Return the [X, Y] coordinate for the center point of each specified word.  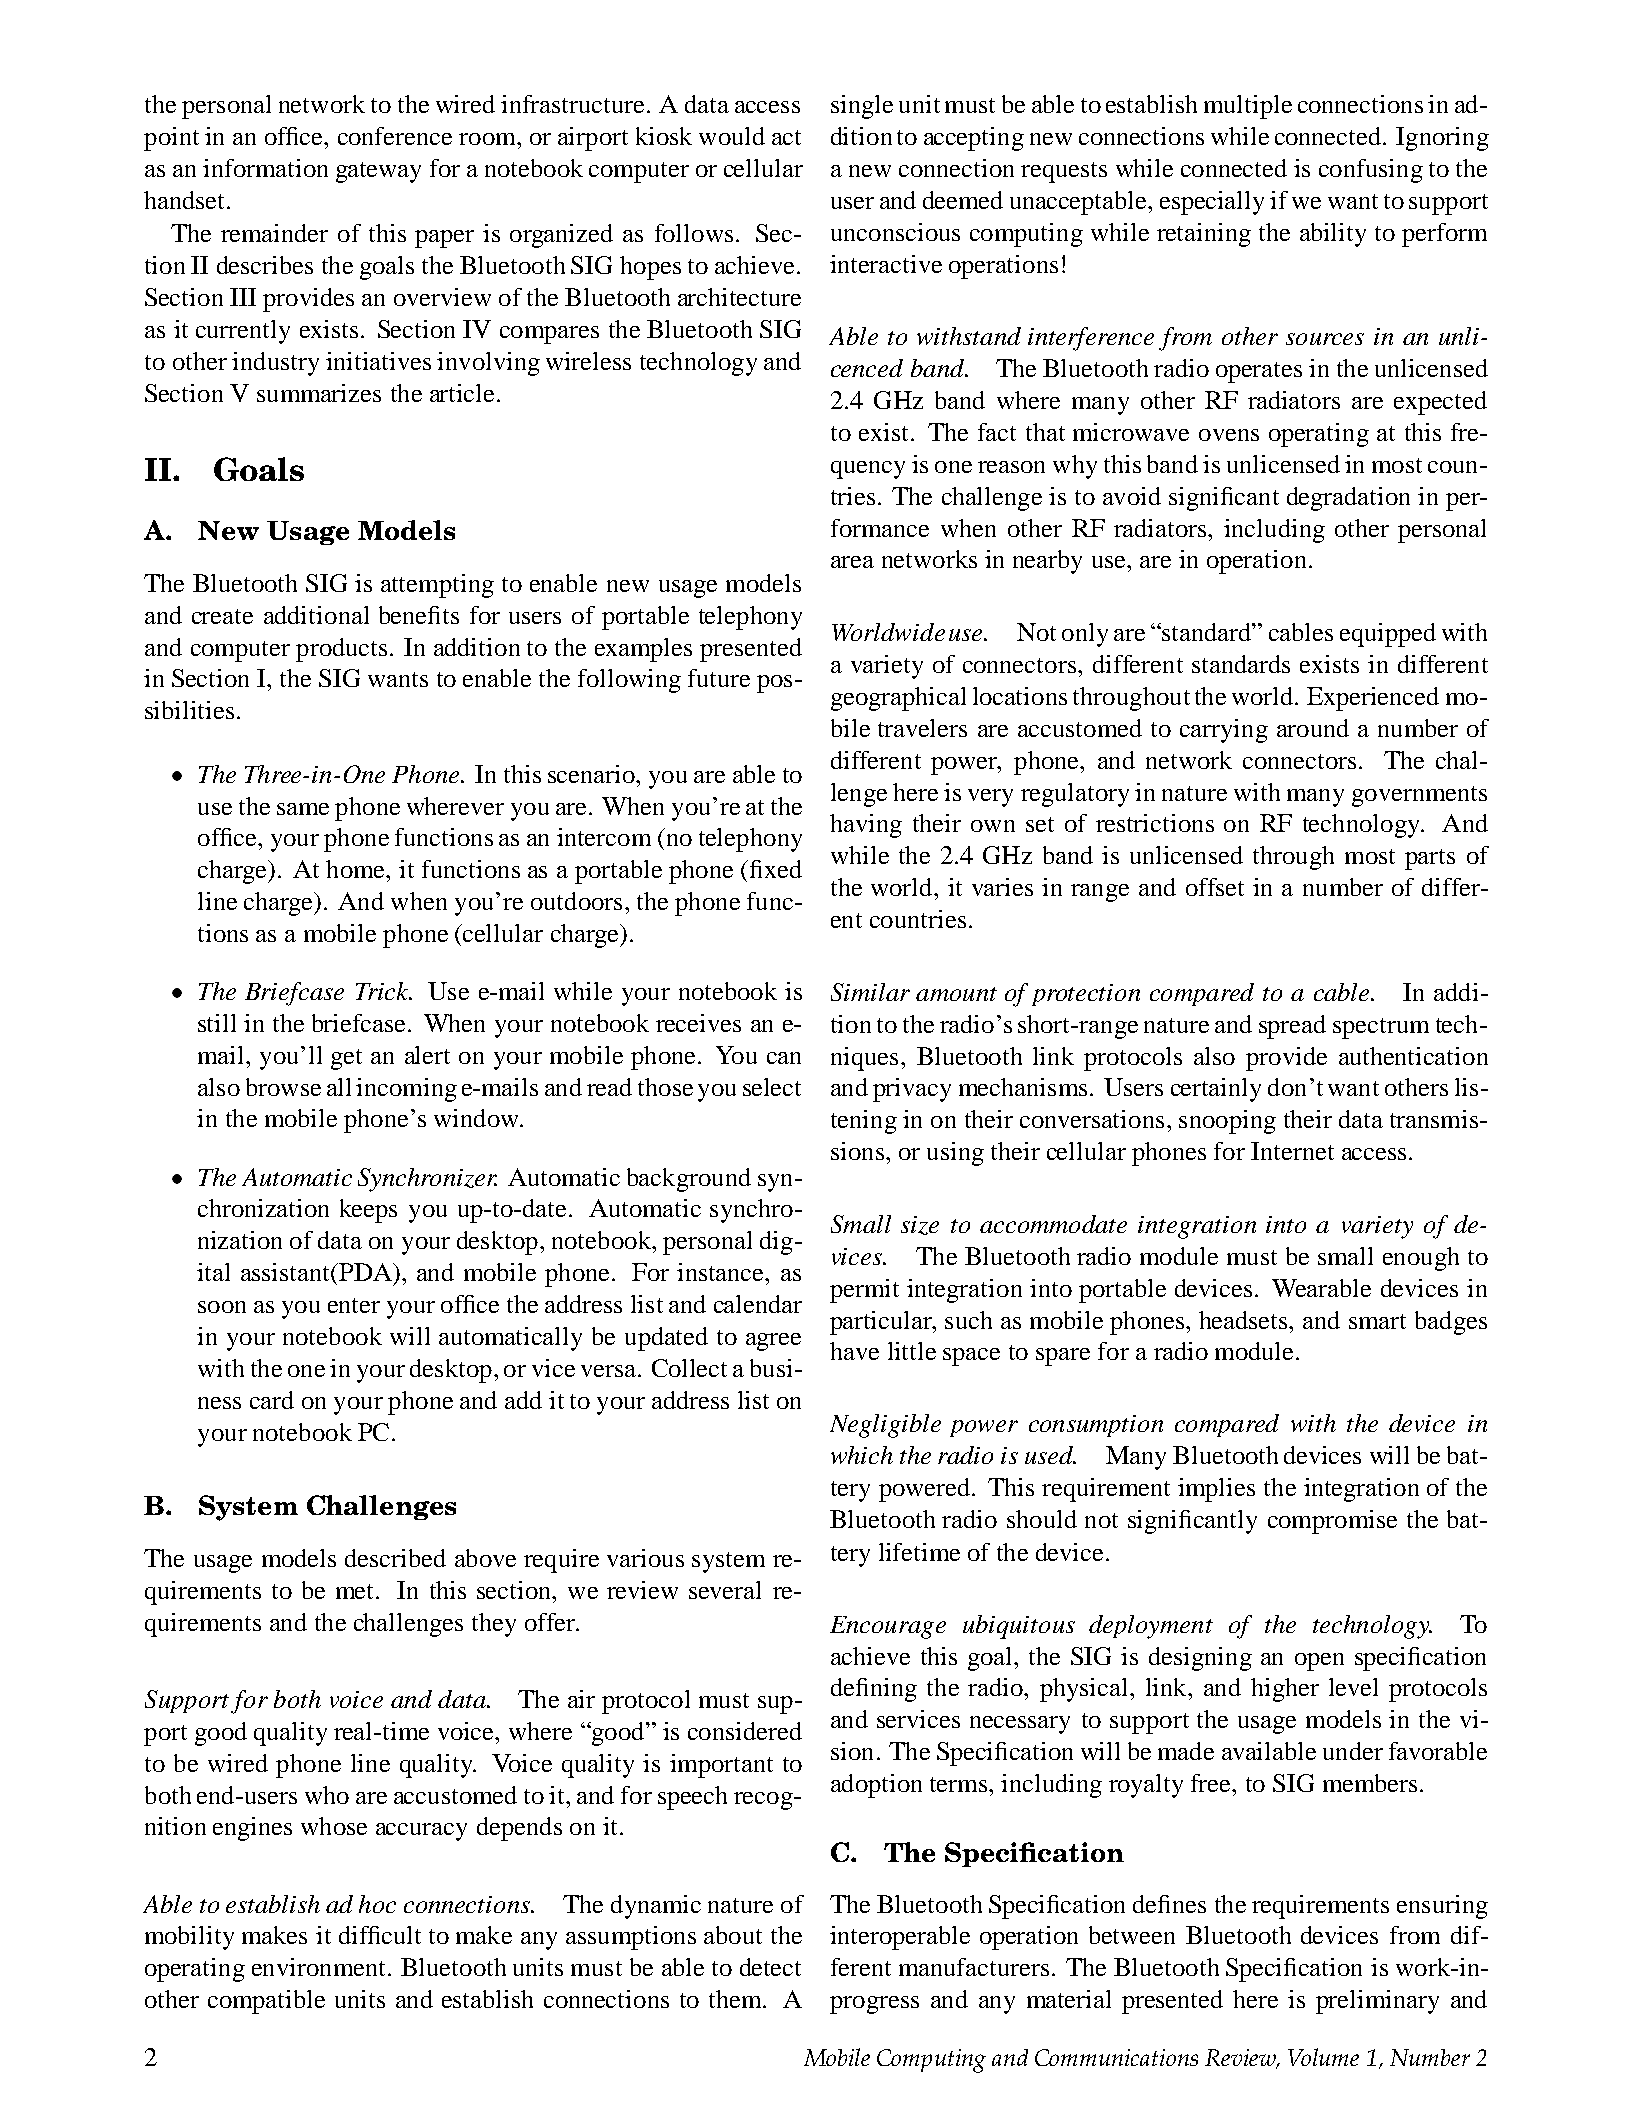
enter [354, 1305]
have [854, 1351]
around [1313, 728]
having [866, 826]
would [732, 136]
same [303, 809]
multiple [1248, 107]
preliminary [1377, 2002]
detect [770, 1967]
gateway [378, 172]
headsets [1244, 1320]
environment [318, 1967]
